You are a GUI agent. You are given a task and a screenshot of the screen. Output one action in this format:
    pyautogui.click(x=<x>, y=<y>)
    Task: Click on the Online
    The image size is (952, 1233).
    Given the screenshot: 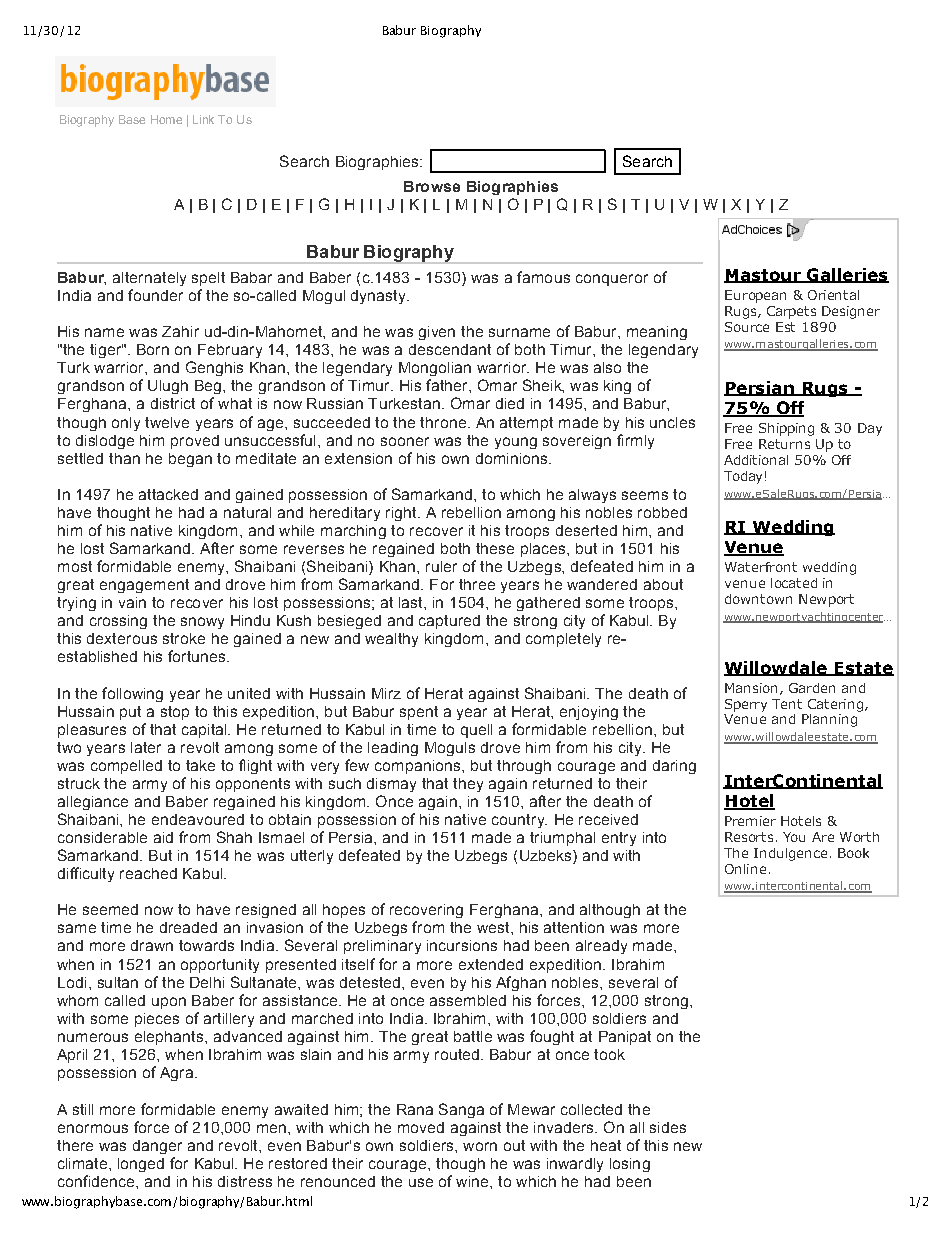 What is the action you would take?
    pyautogui.click(x=745, y=869)
